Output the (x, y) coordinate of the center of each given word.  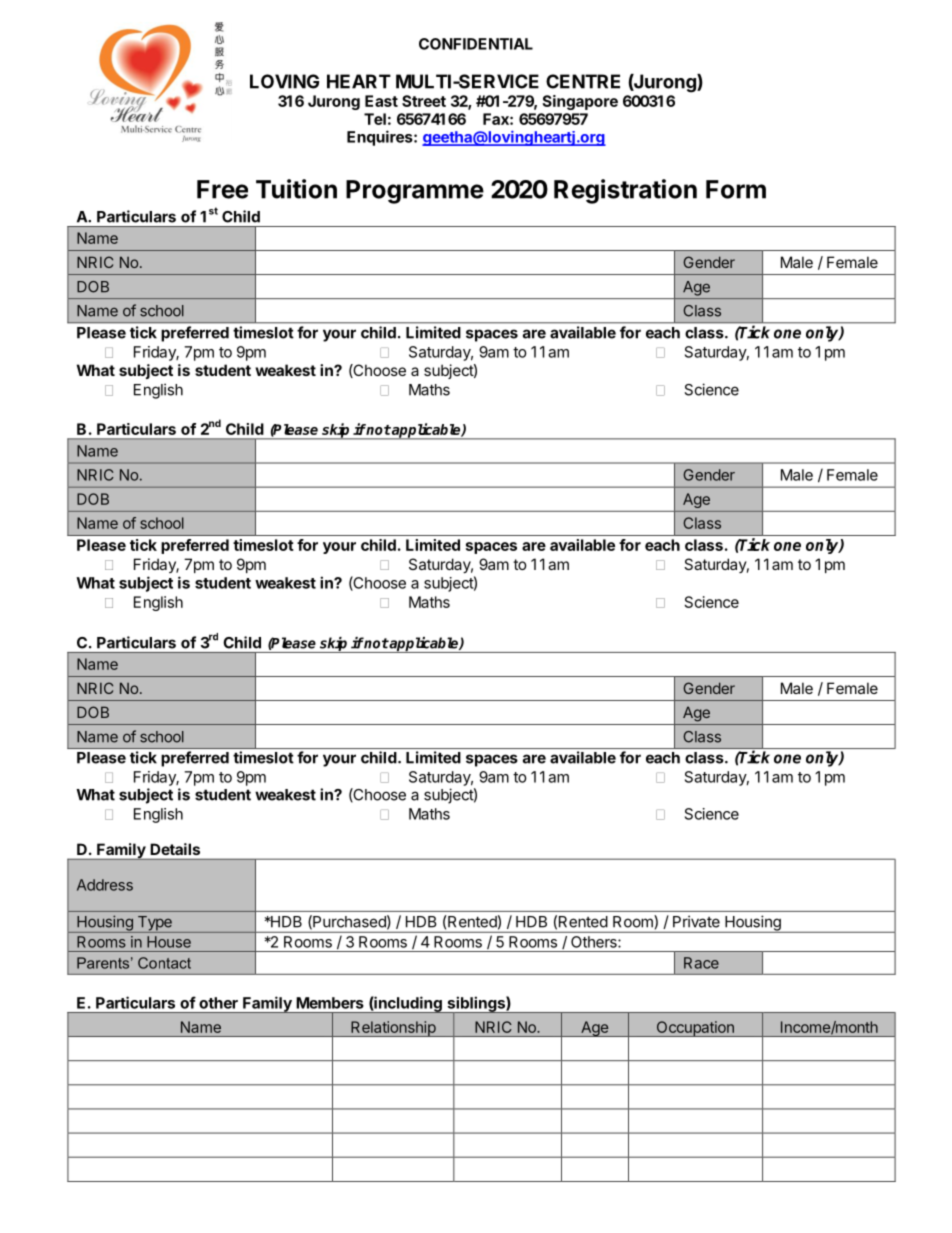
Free (222, 189)
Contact (164, 963)
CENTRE (583, 81)
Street (424, 101)
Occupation (695, 1029)
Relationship (393, 1029)
